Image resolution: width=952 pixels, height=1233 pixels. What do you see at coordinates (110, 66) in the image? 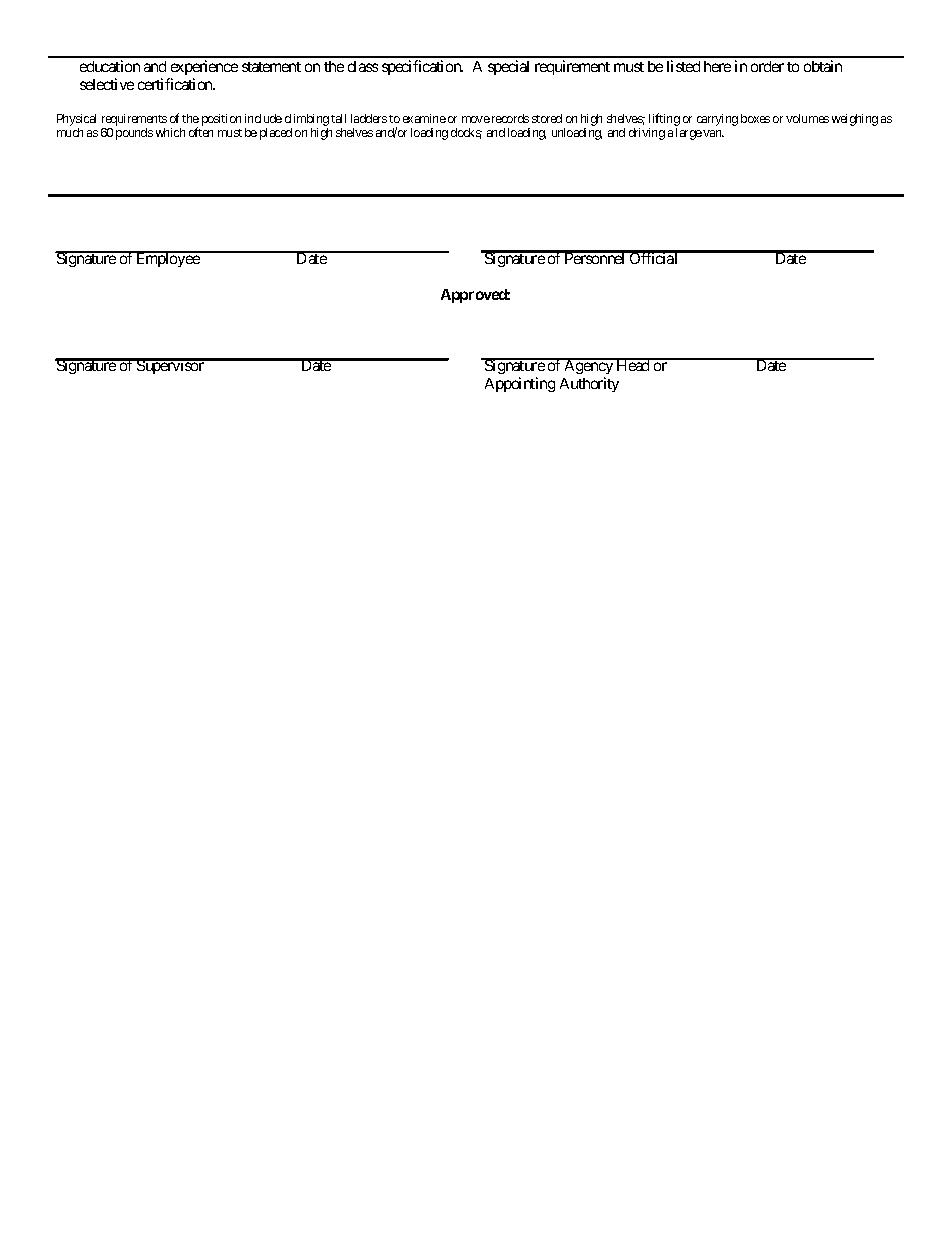
I see `education` at bounding box center [110, 66].
